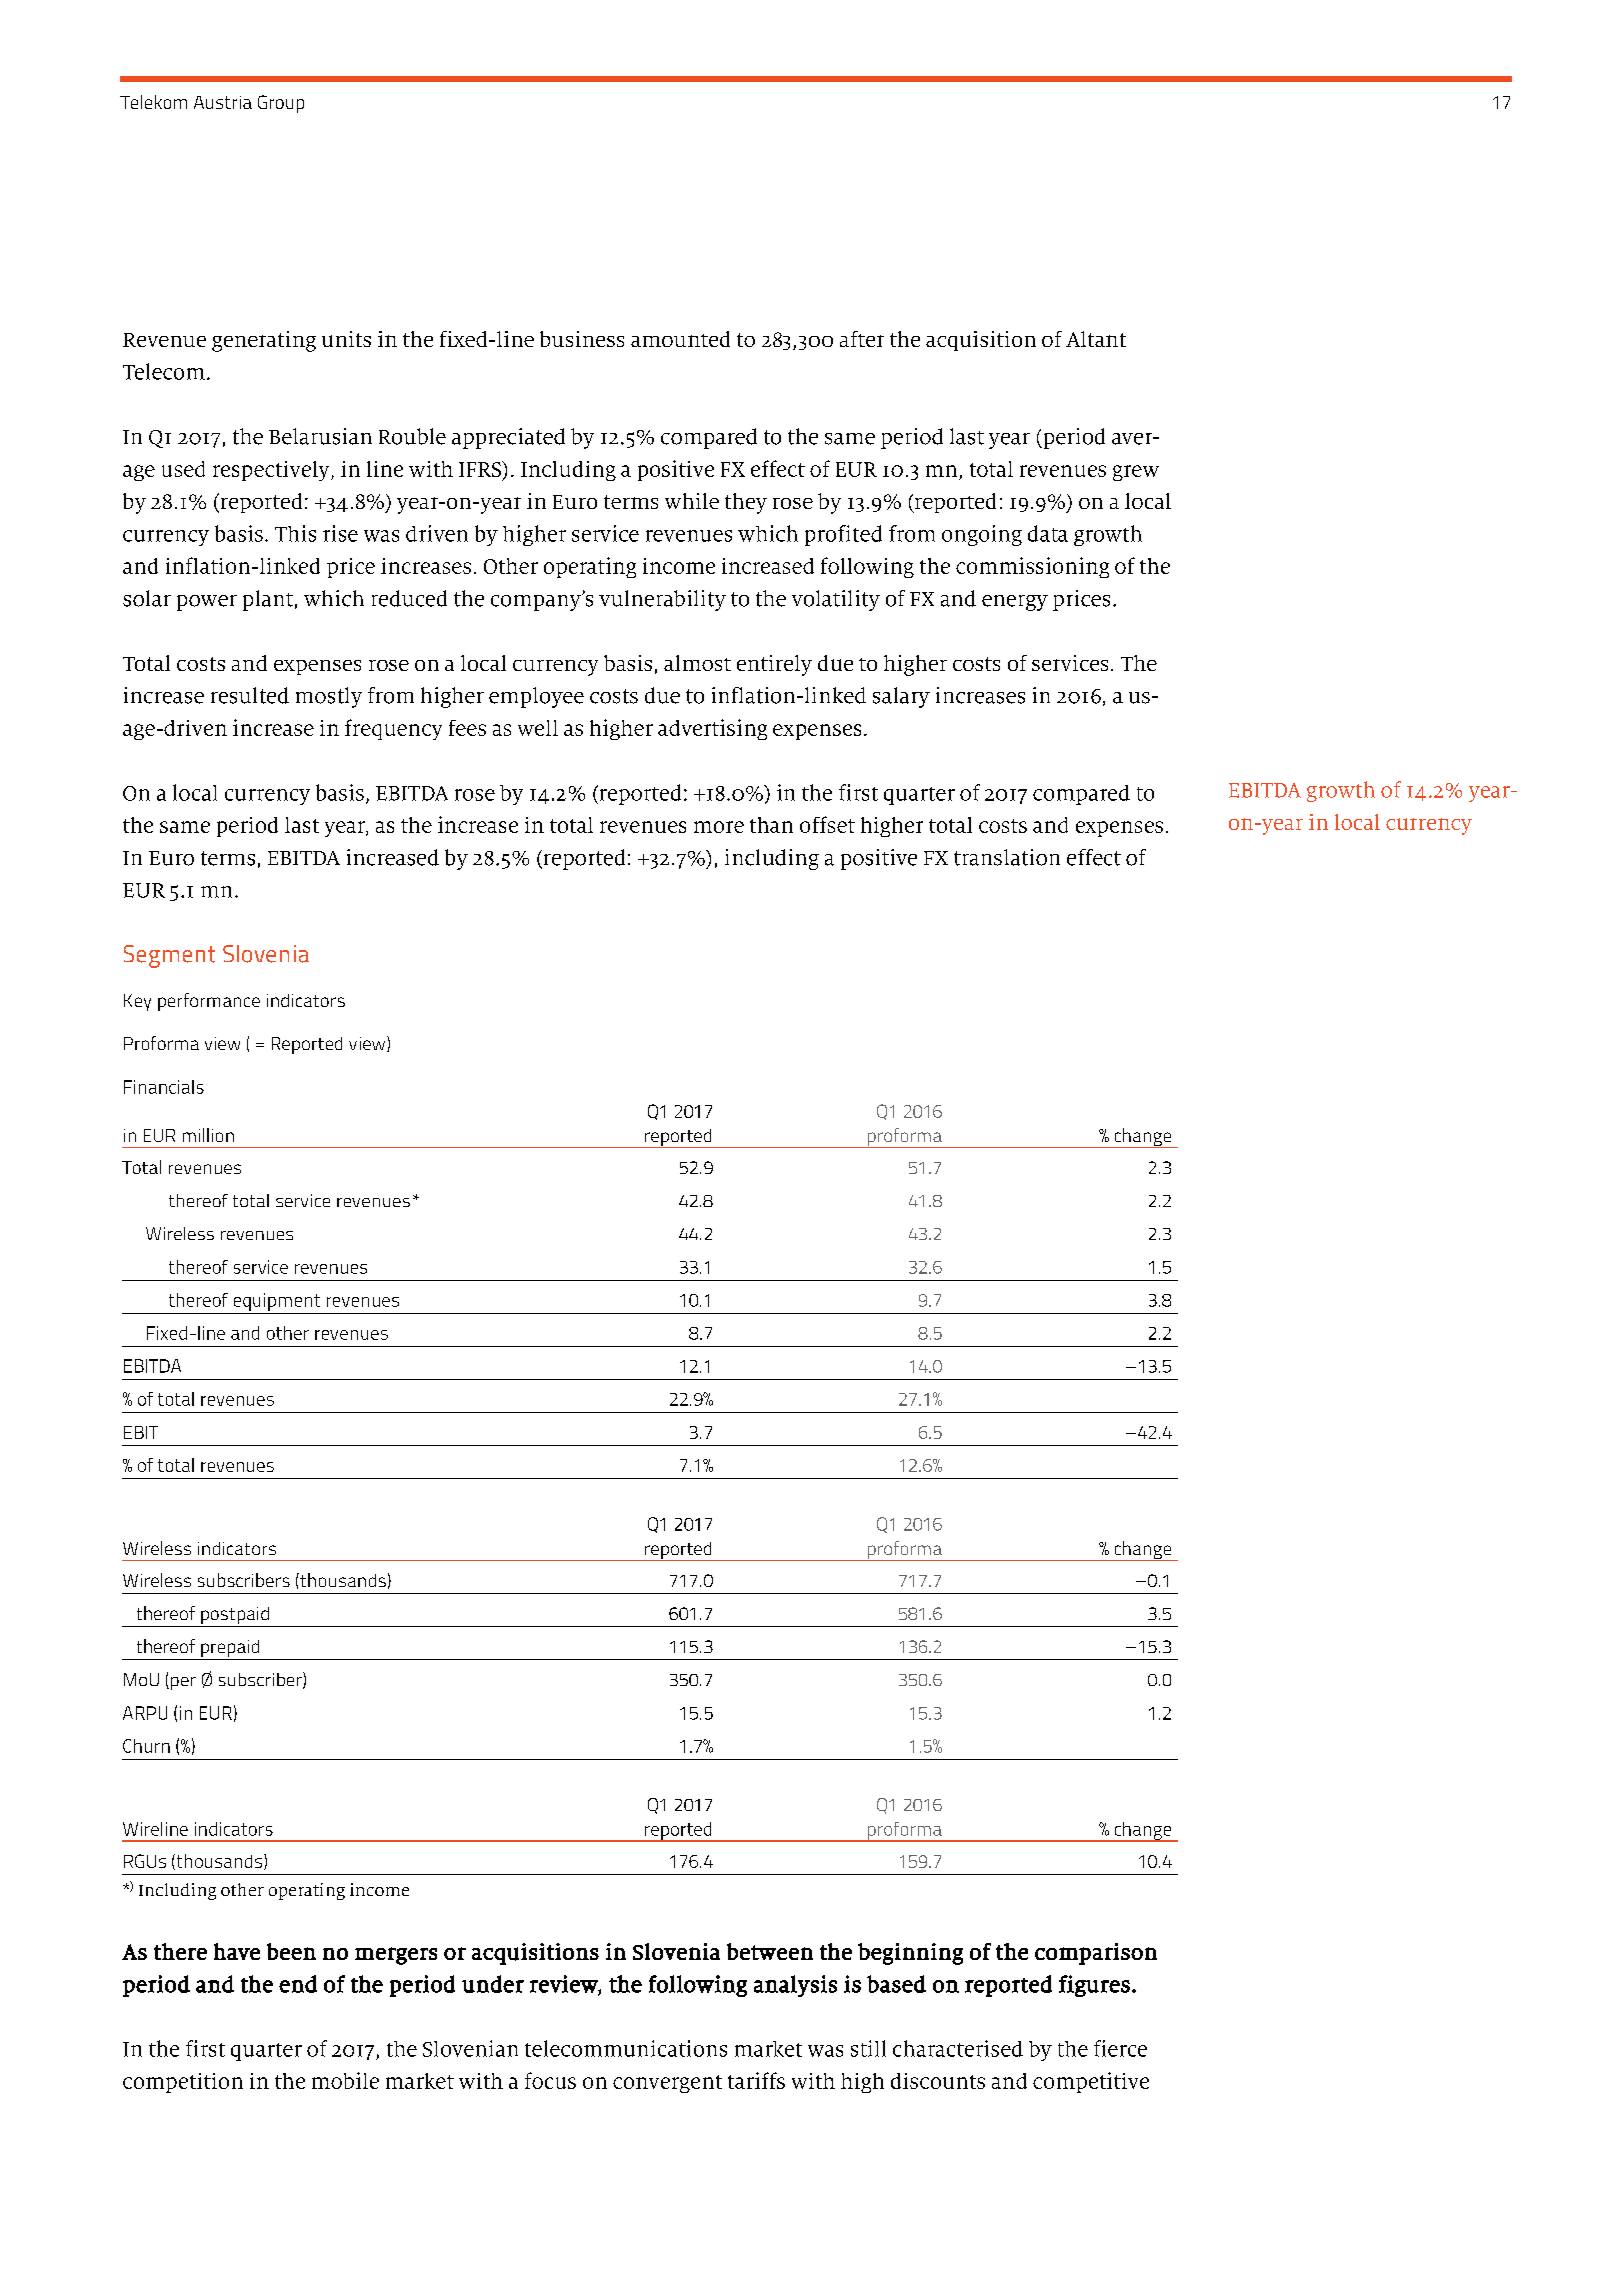 The width and height of the document is (1605, 2272). What do you see at coordinates (862, 339) in the document?
I see `after` at bounding box center [862, 339].
